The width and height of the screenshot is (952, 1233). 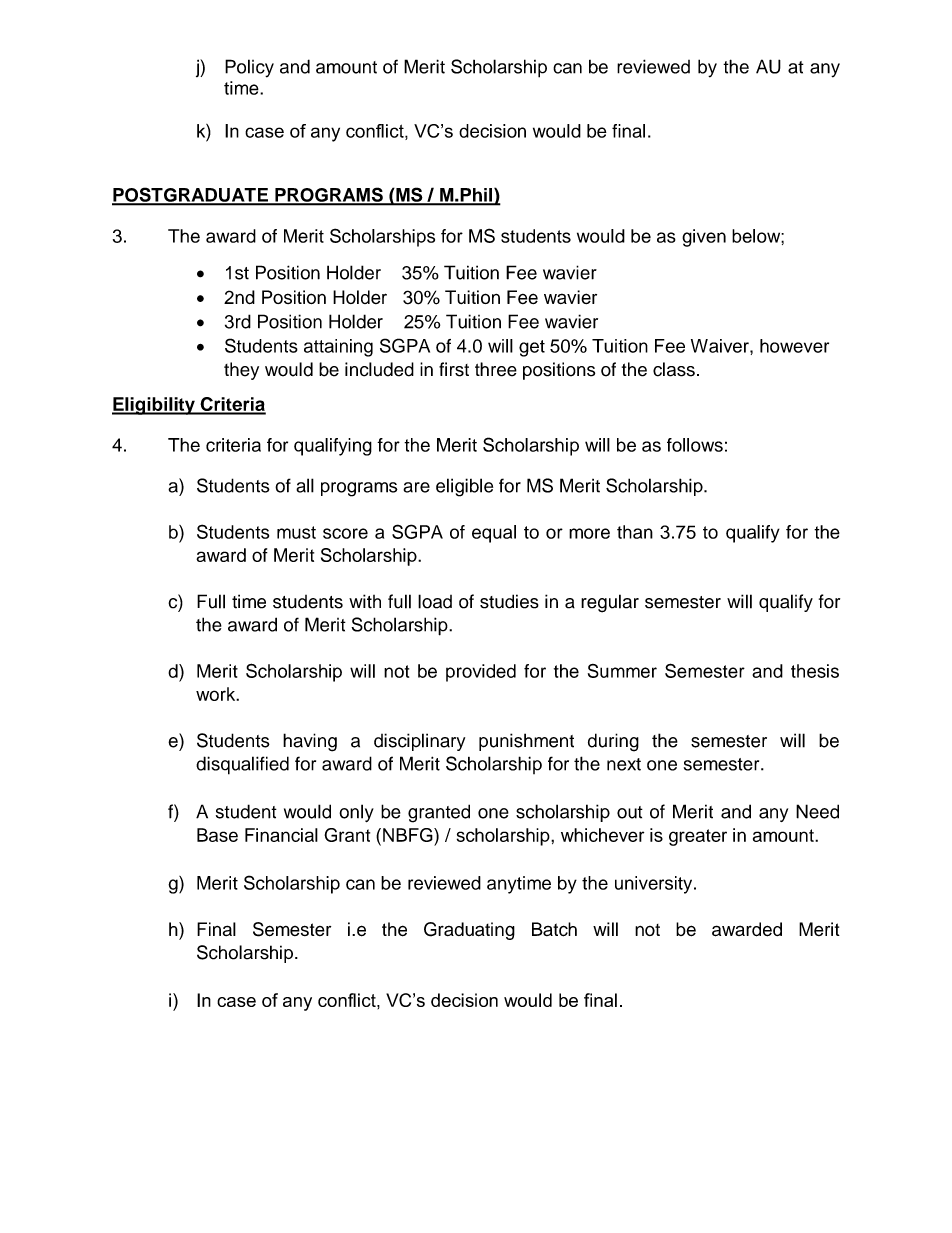 I want to click on Waiver, so click(x=721, y=346).
